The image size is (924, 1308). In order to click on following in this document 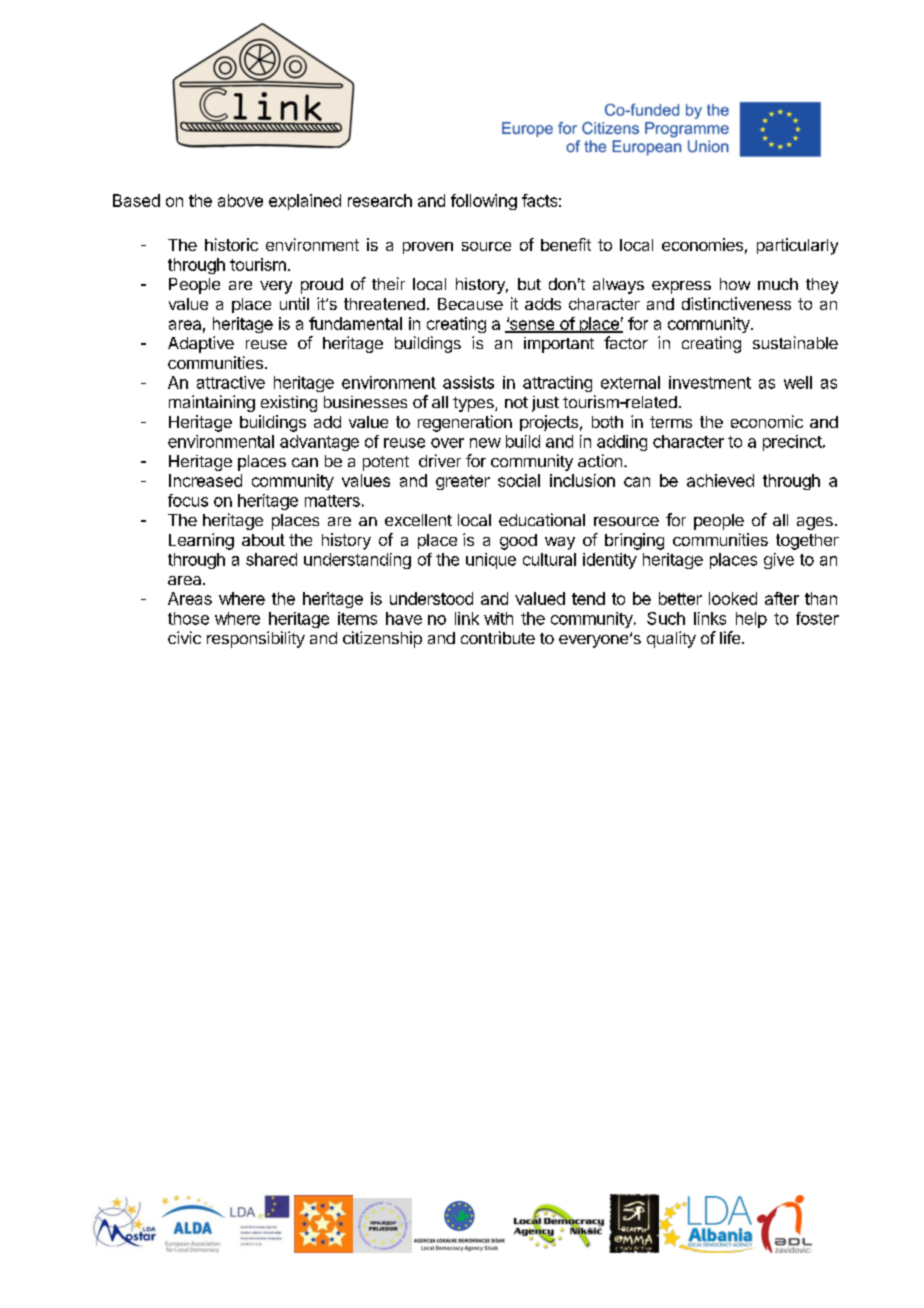, I will do `click(484, 202)`.
